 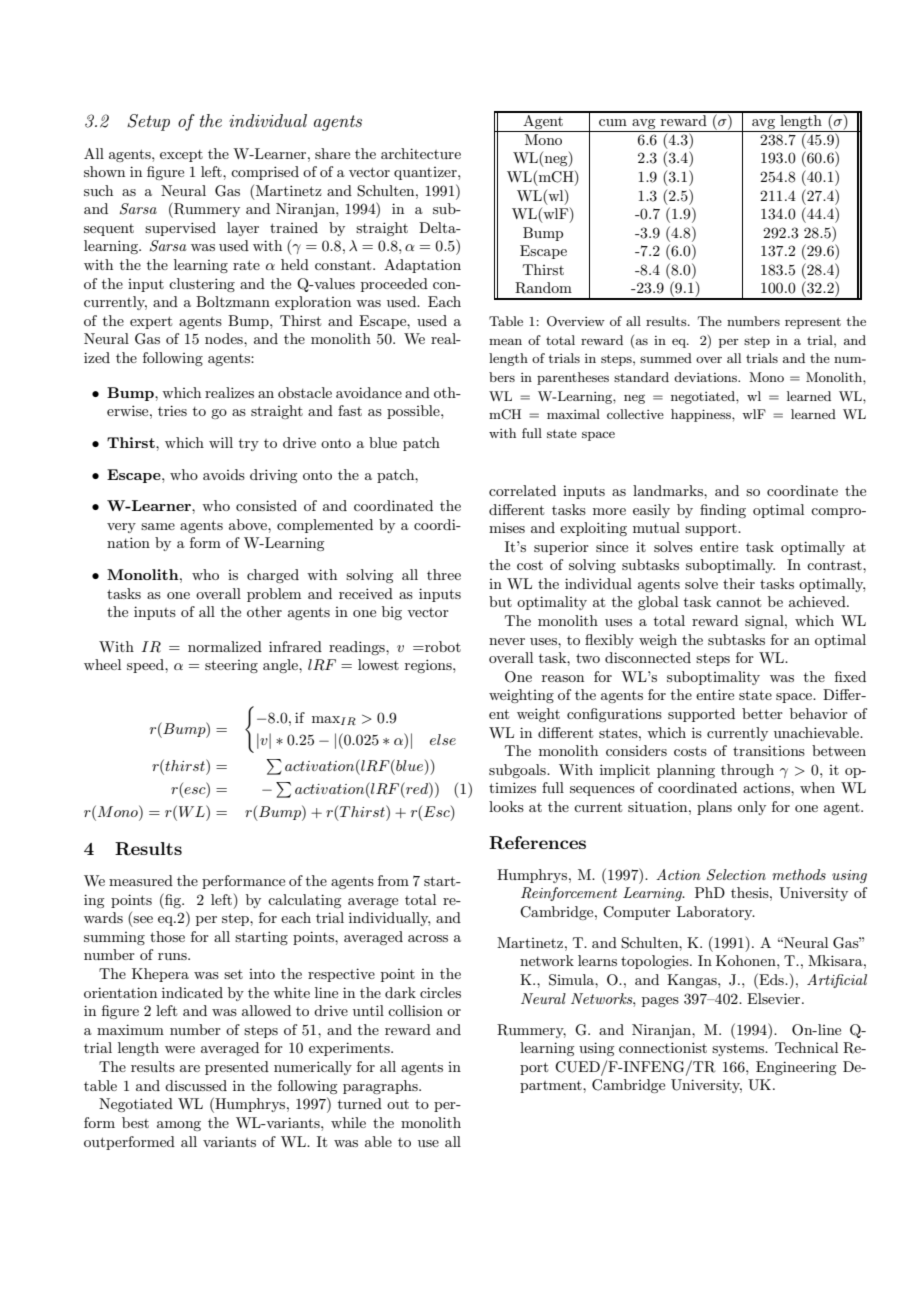 I want to click on landmarks, so click(x=669, y=490).
